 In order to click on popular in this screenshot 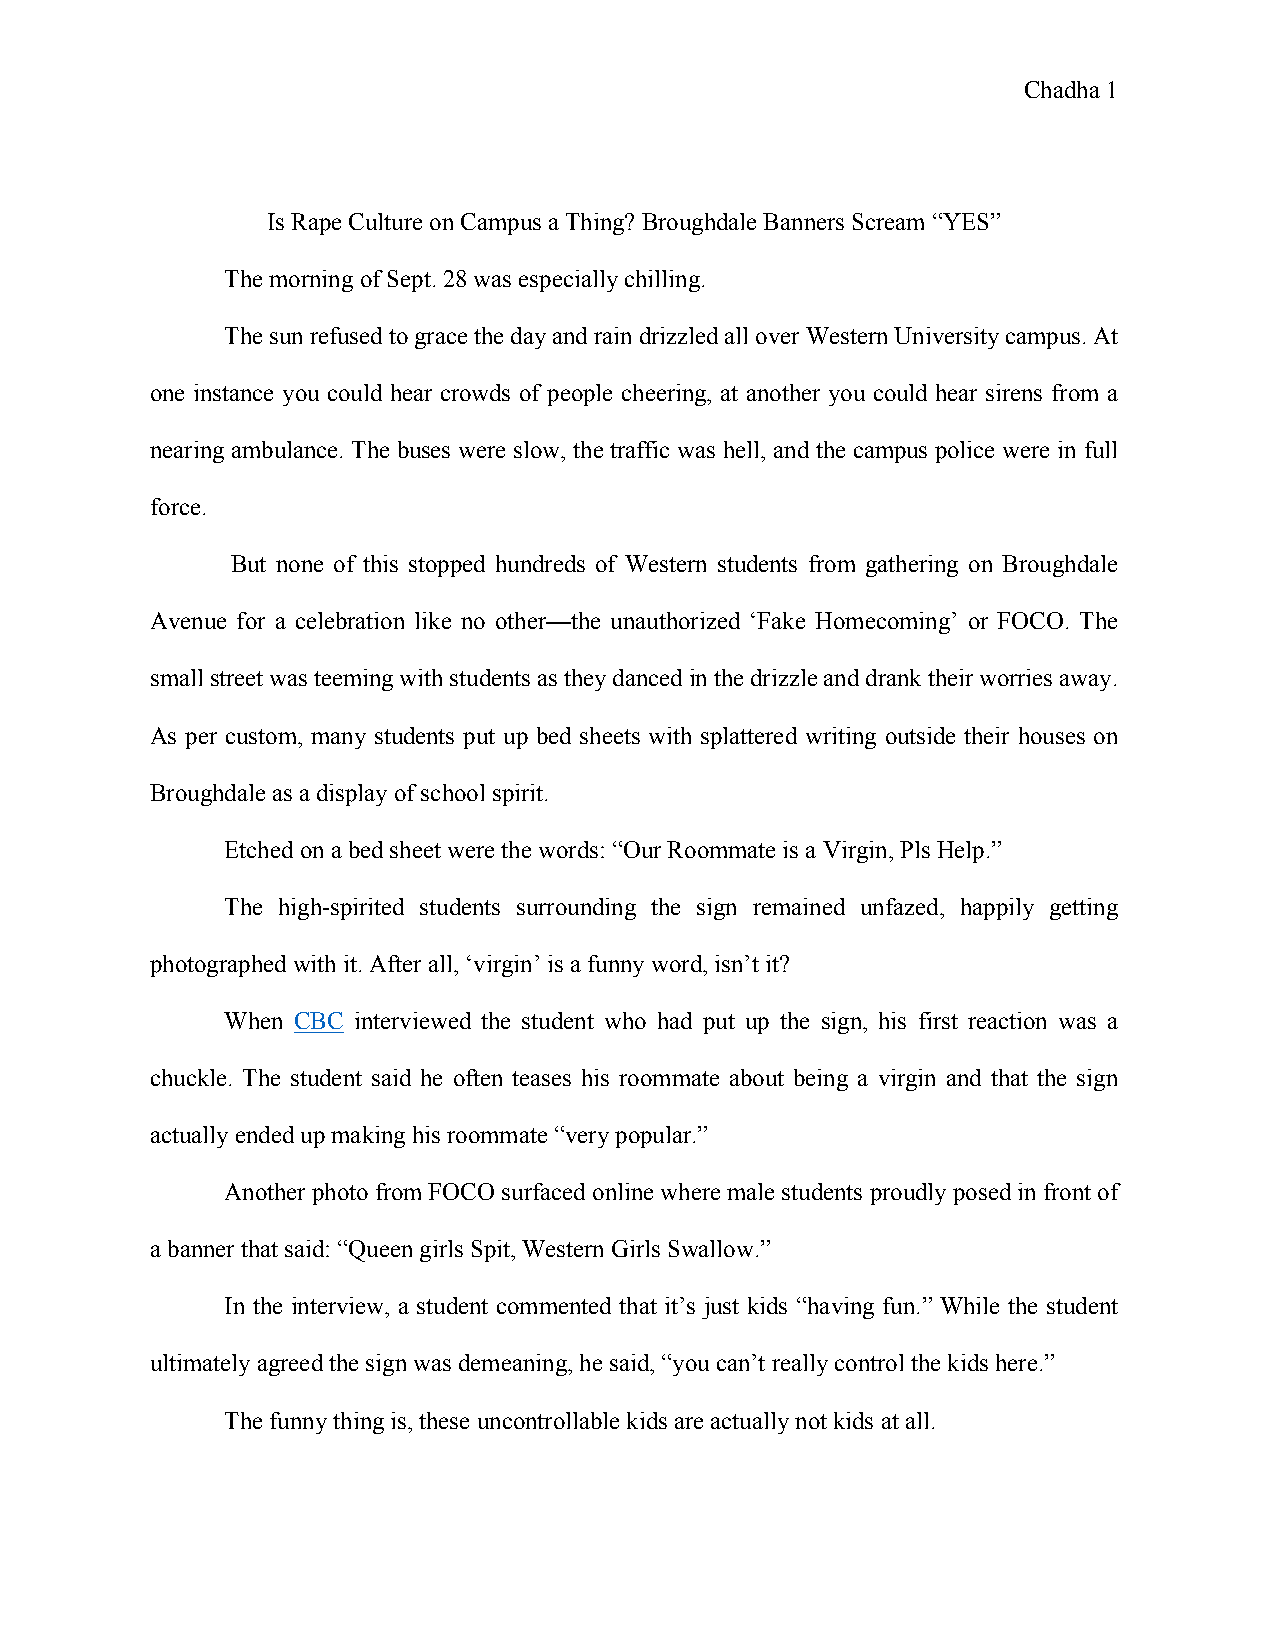, I will do `click(654, 1137)`.
